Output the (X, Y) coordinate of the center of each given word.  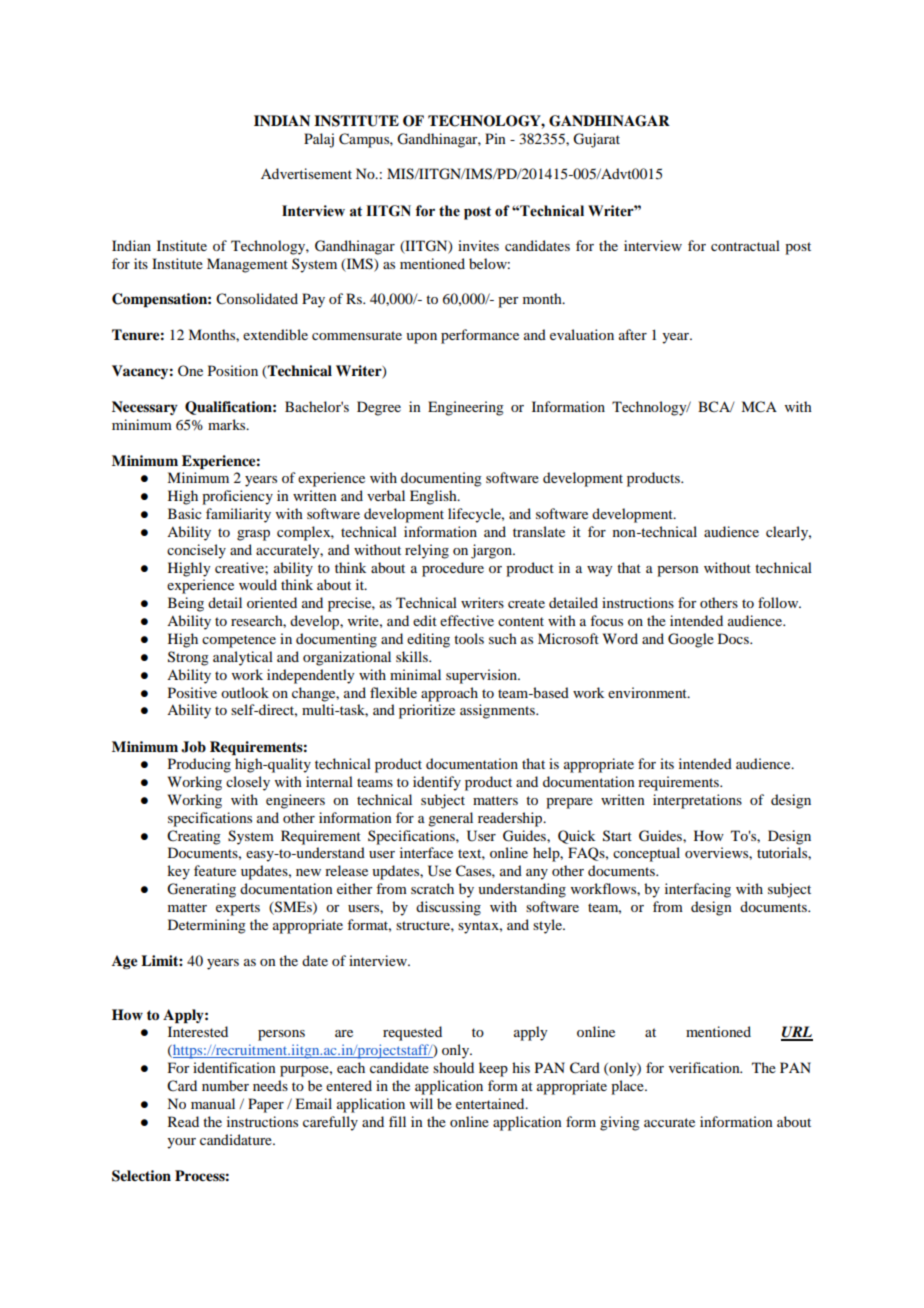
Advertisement (306, 173)
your (181, 1143)
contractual (745, 245)
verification (705, 1067)
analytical (243, 658)
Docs (734, 638)
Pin (495, 138)
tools (469, 638)
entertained (491, 1103)
